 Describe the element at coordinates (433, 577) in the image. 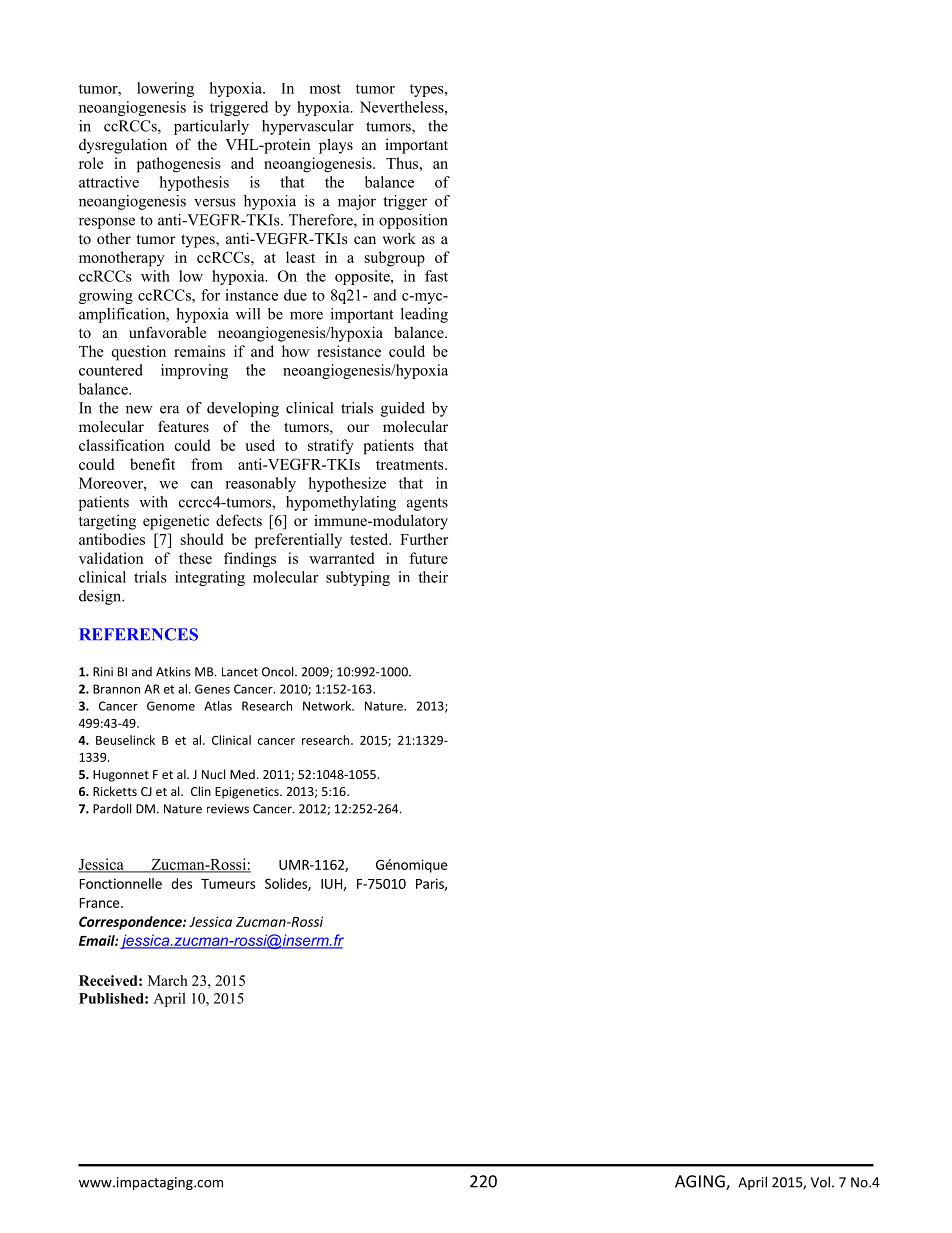

I see `their` at that location.
